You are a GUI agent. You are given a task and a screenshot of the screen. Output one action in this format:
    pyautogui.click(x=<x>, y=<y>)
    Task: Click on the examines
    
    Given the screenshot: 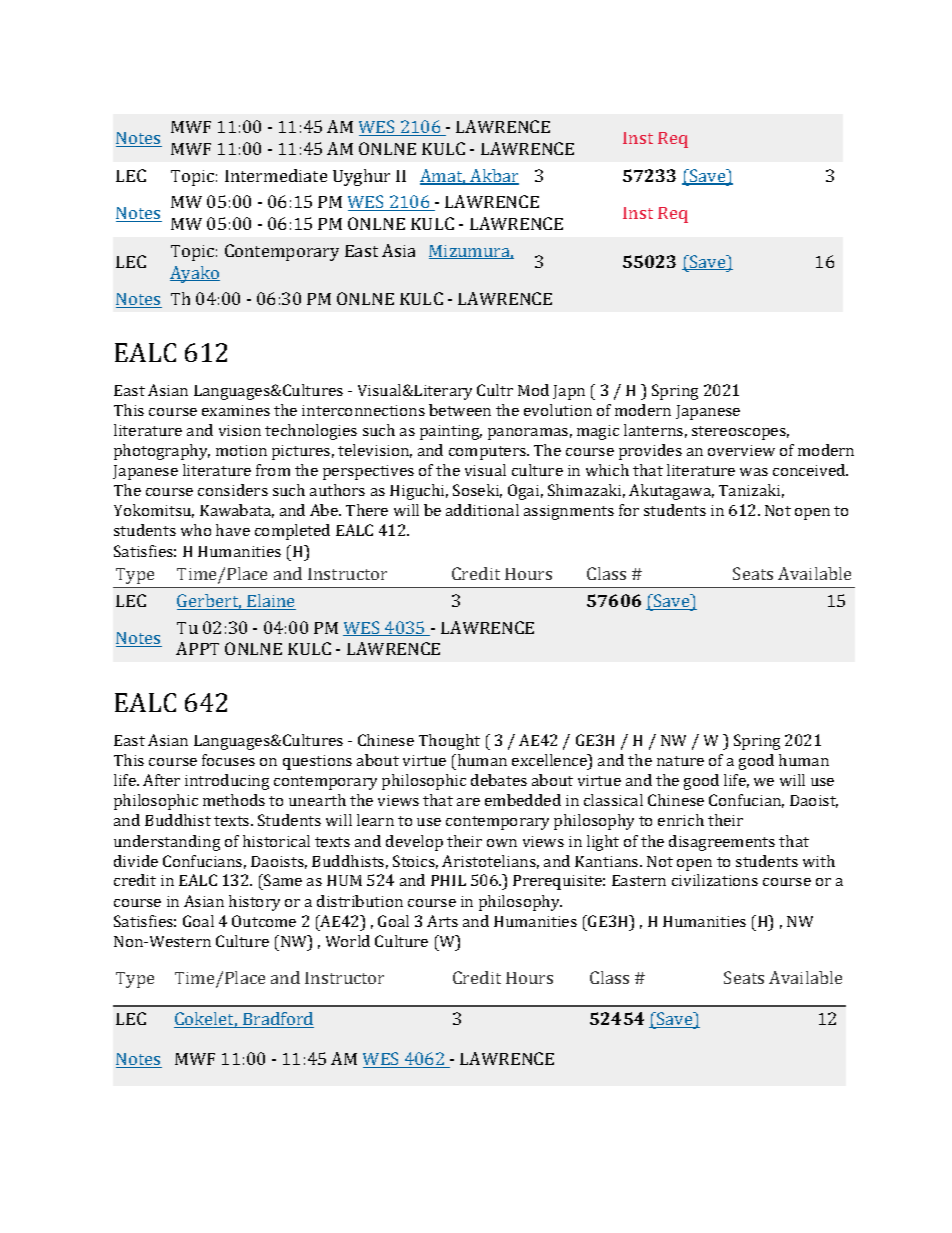 What is the action you would take?
    pyautogui.click(x=236, y=410)
